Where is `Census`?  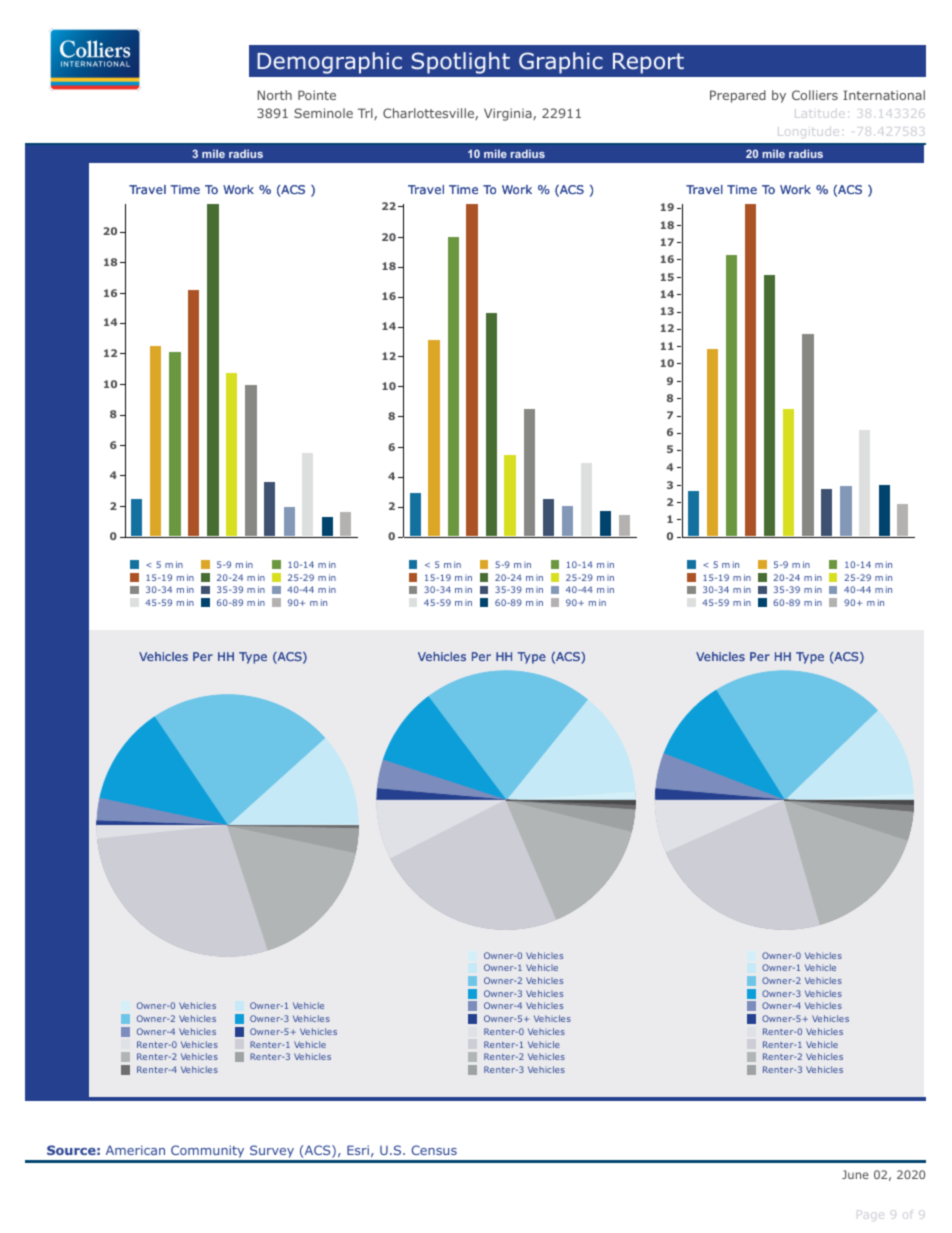 Census is located at coordinates (434, 1150).
